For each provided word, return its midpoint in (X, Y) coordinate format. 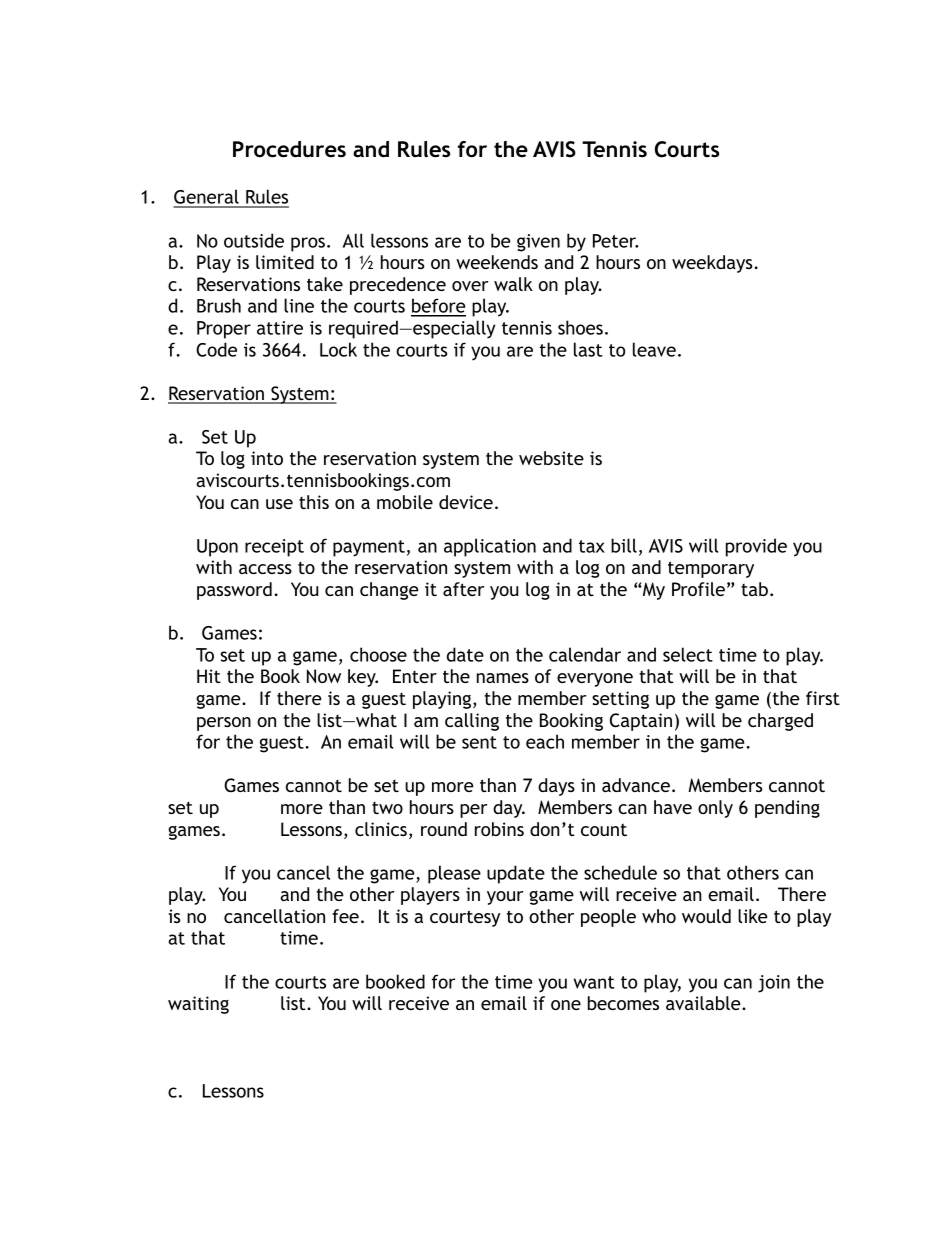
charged (780, 722)
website (551, 458)
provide (756, 547)
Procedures (289, 149)
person (224, 724)
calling (472, 722)
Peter (615, 241)
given (538, 243)
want (593, 982)
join (774, 984)
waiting (198, 1005)
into (267, 458)
